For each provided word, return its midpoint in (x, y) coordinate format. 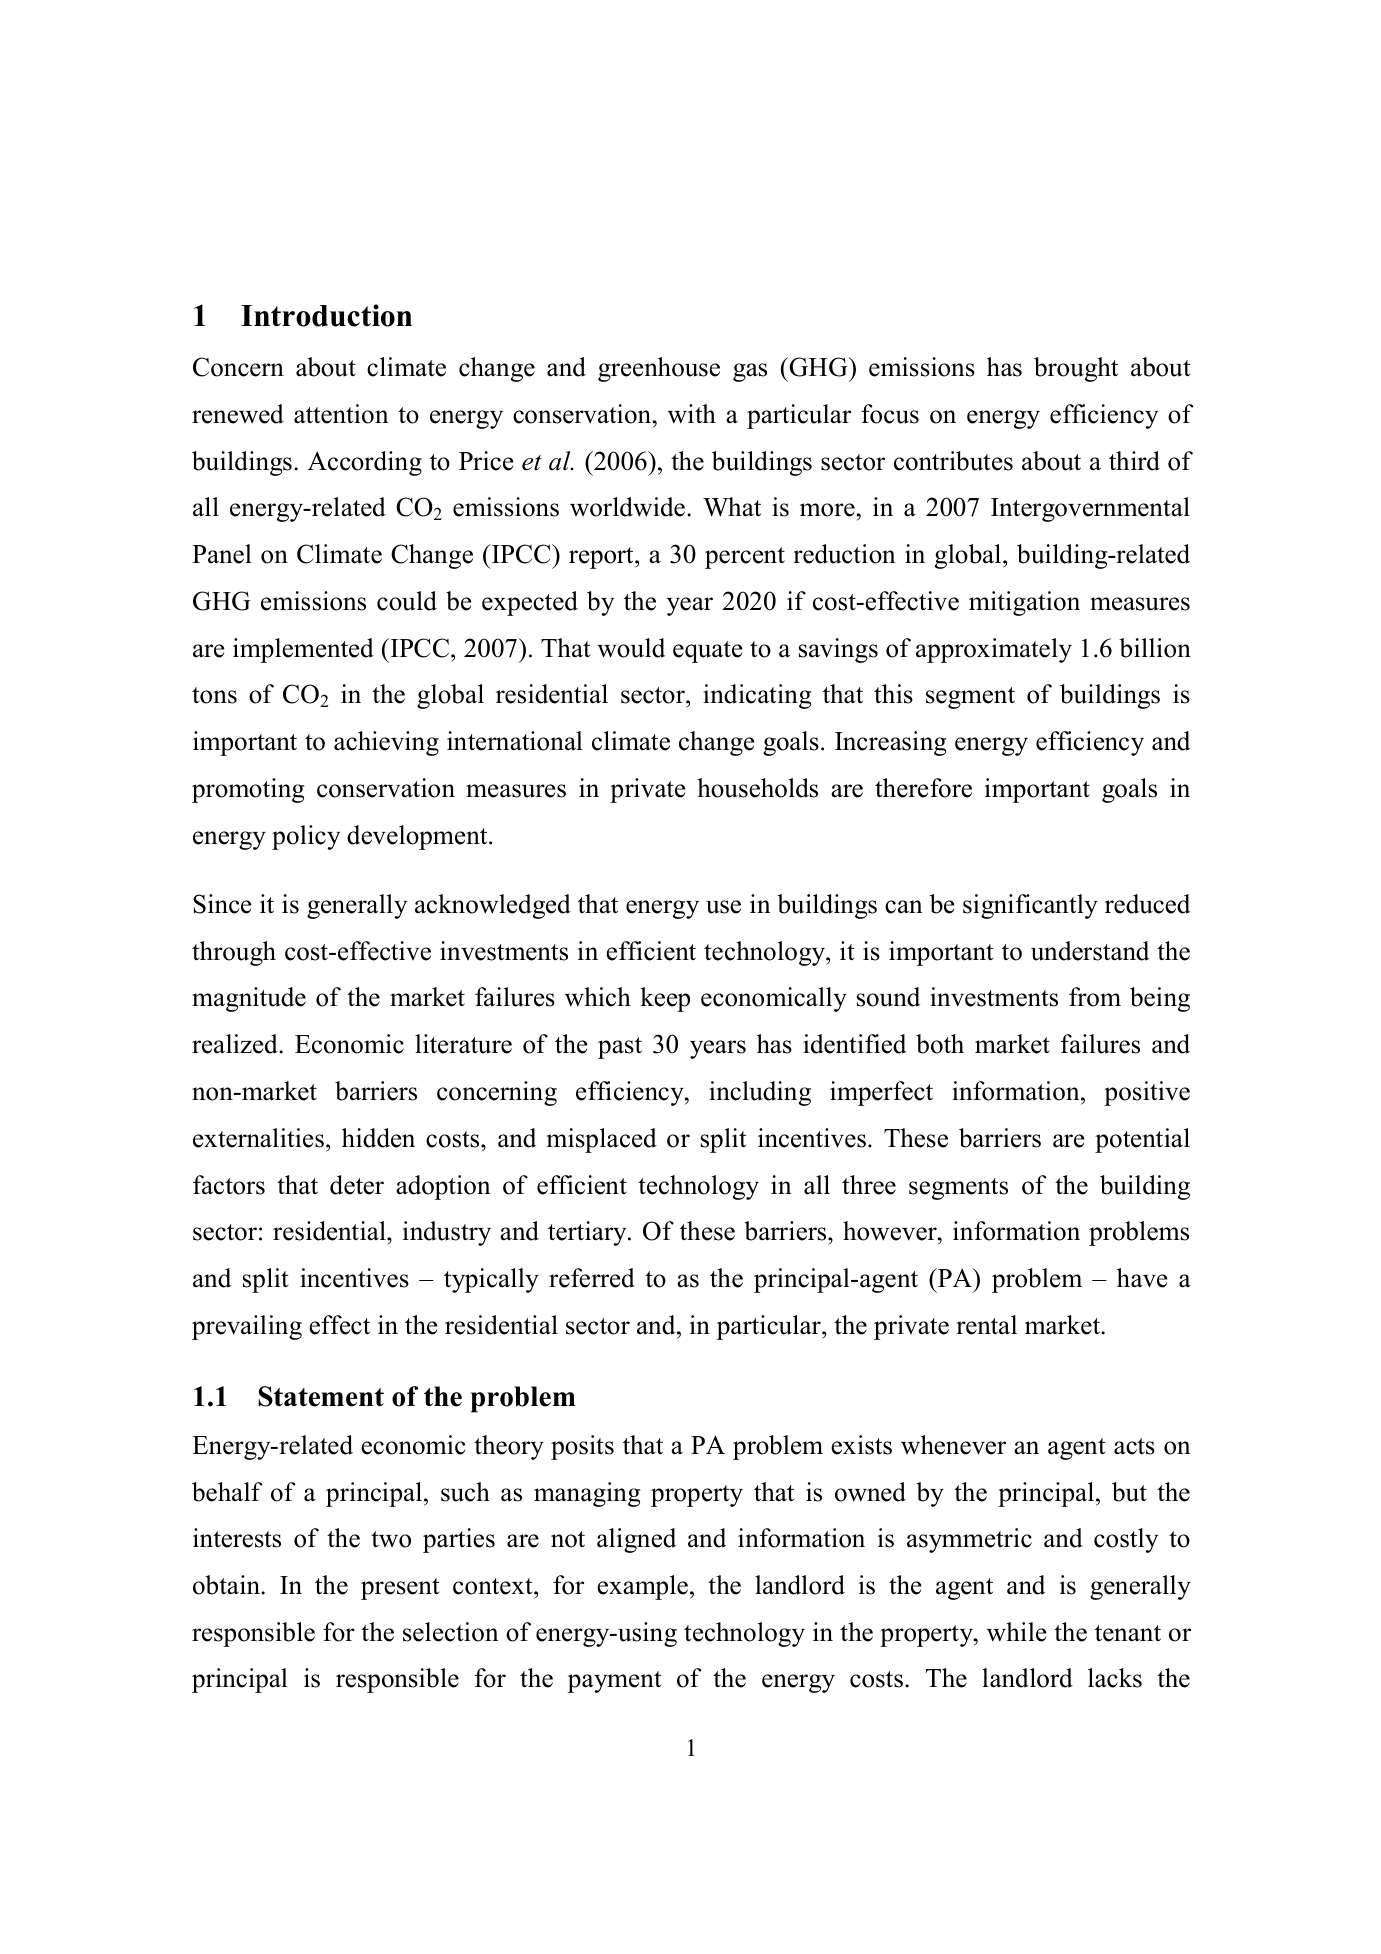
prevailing (247, 1327)
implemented (303, 650)
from (1095, 997)
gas (750, 372)
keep (665, 999)
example (642, 1587)
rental (986, 1325)
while (1016, 1632)
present (400, 1589)
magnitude (249, 999)
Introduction (326, 315)
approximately (994, 650)
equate (707, 652)
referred (592, 1278)
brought (1076, 369)
